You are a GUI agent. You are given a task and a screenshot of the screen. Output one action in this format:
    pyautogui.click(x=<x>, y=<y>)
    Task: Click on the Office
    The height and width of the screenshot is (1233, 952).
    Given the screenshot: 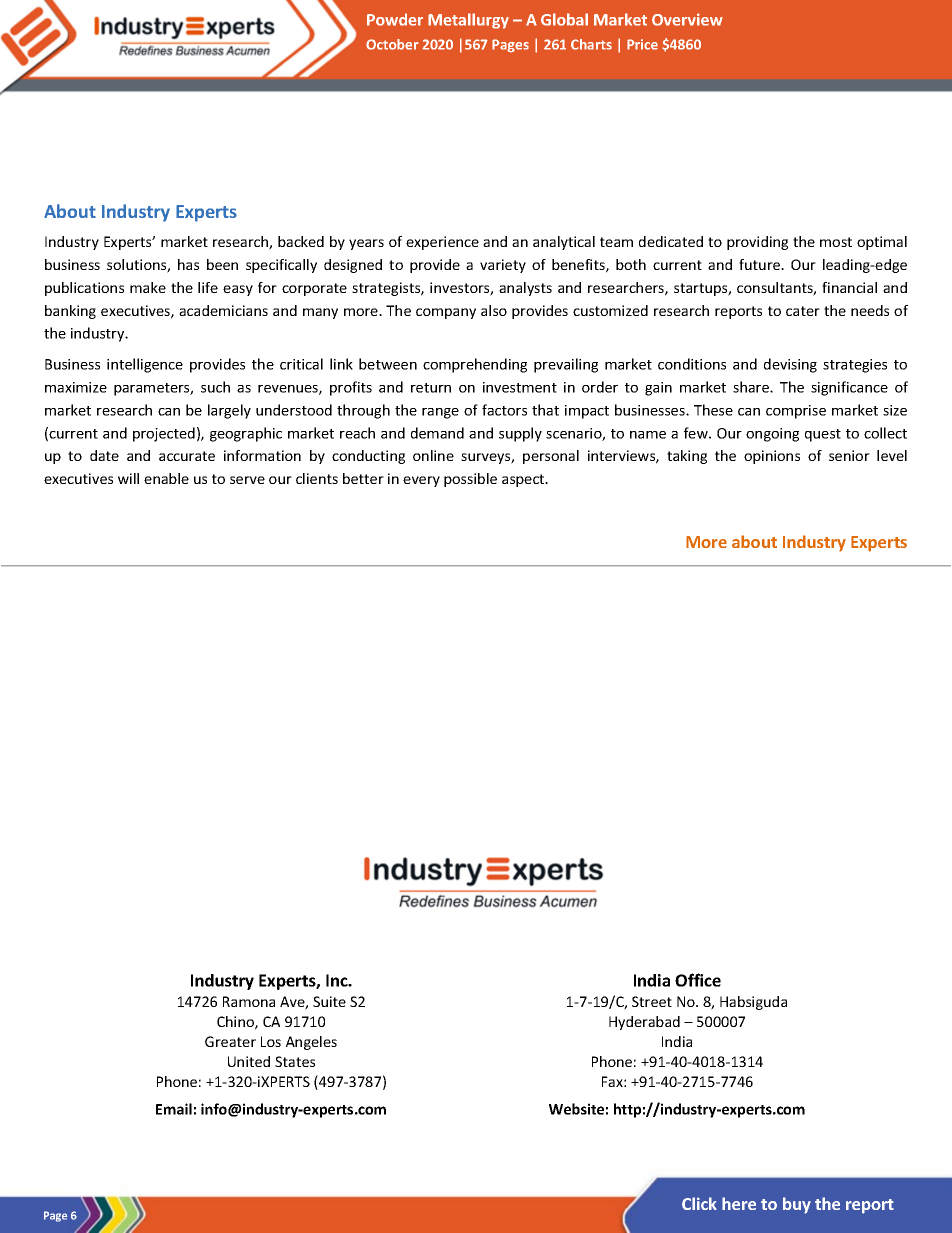 What is the action you would take?
    pyautogui.click(x=698, y=980)
